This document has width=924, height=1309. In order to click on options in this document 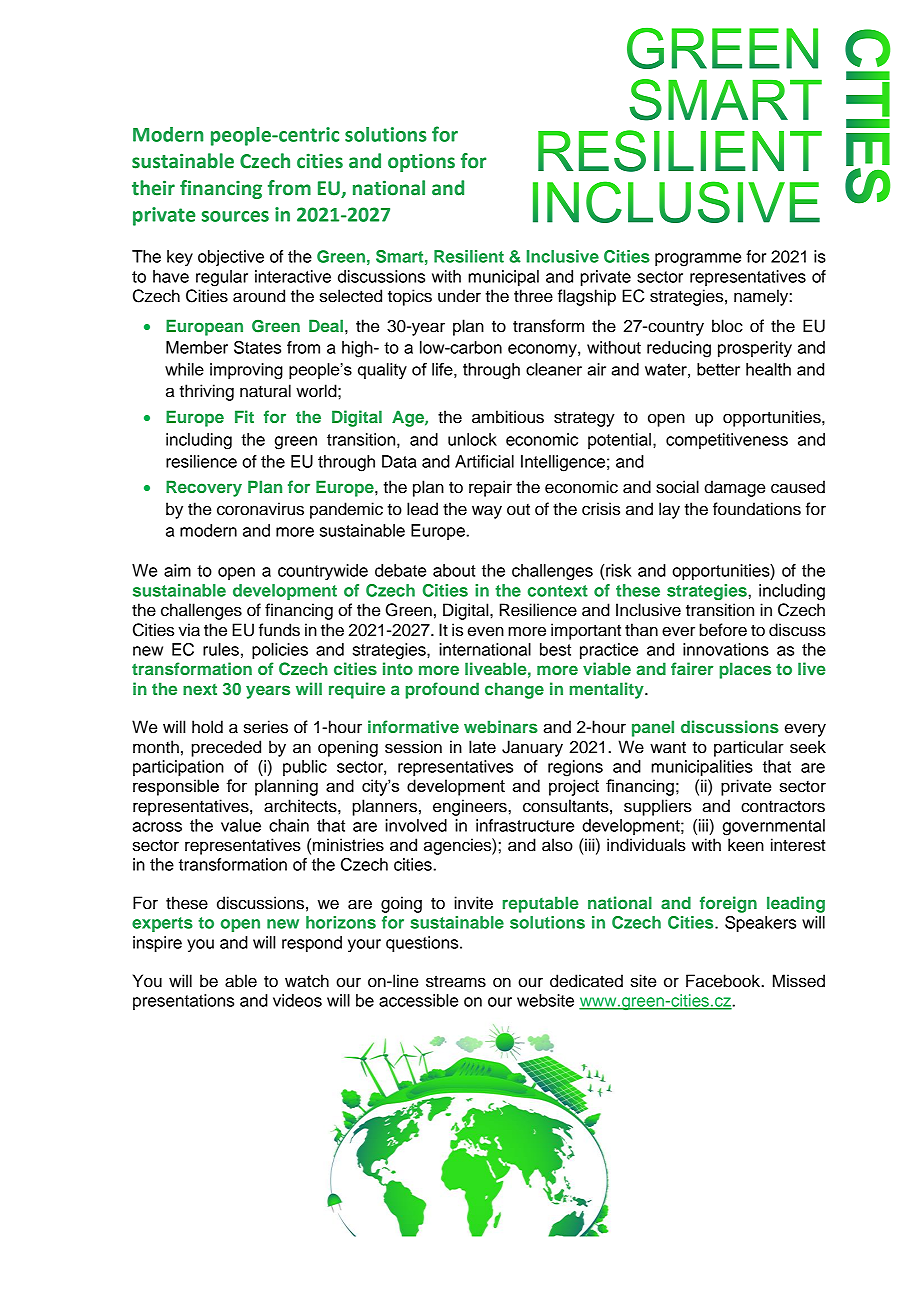, I will do `click(421, 162)`.
